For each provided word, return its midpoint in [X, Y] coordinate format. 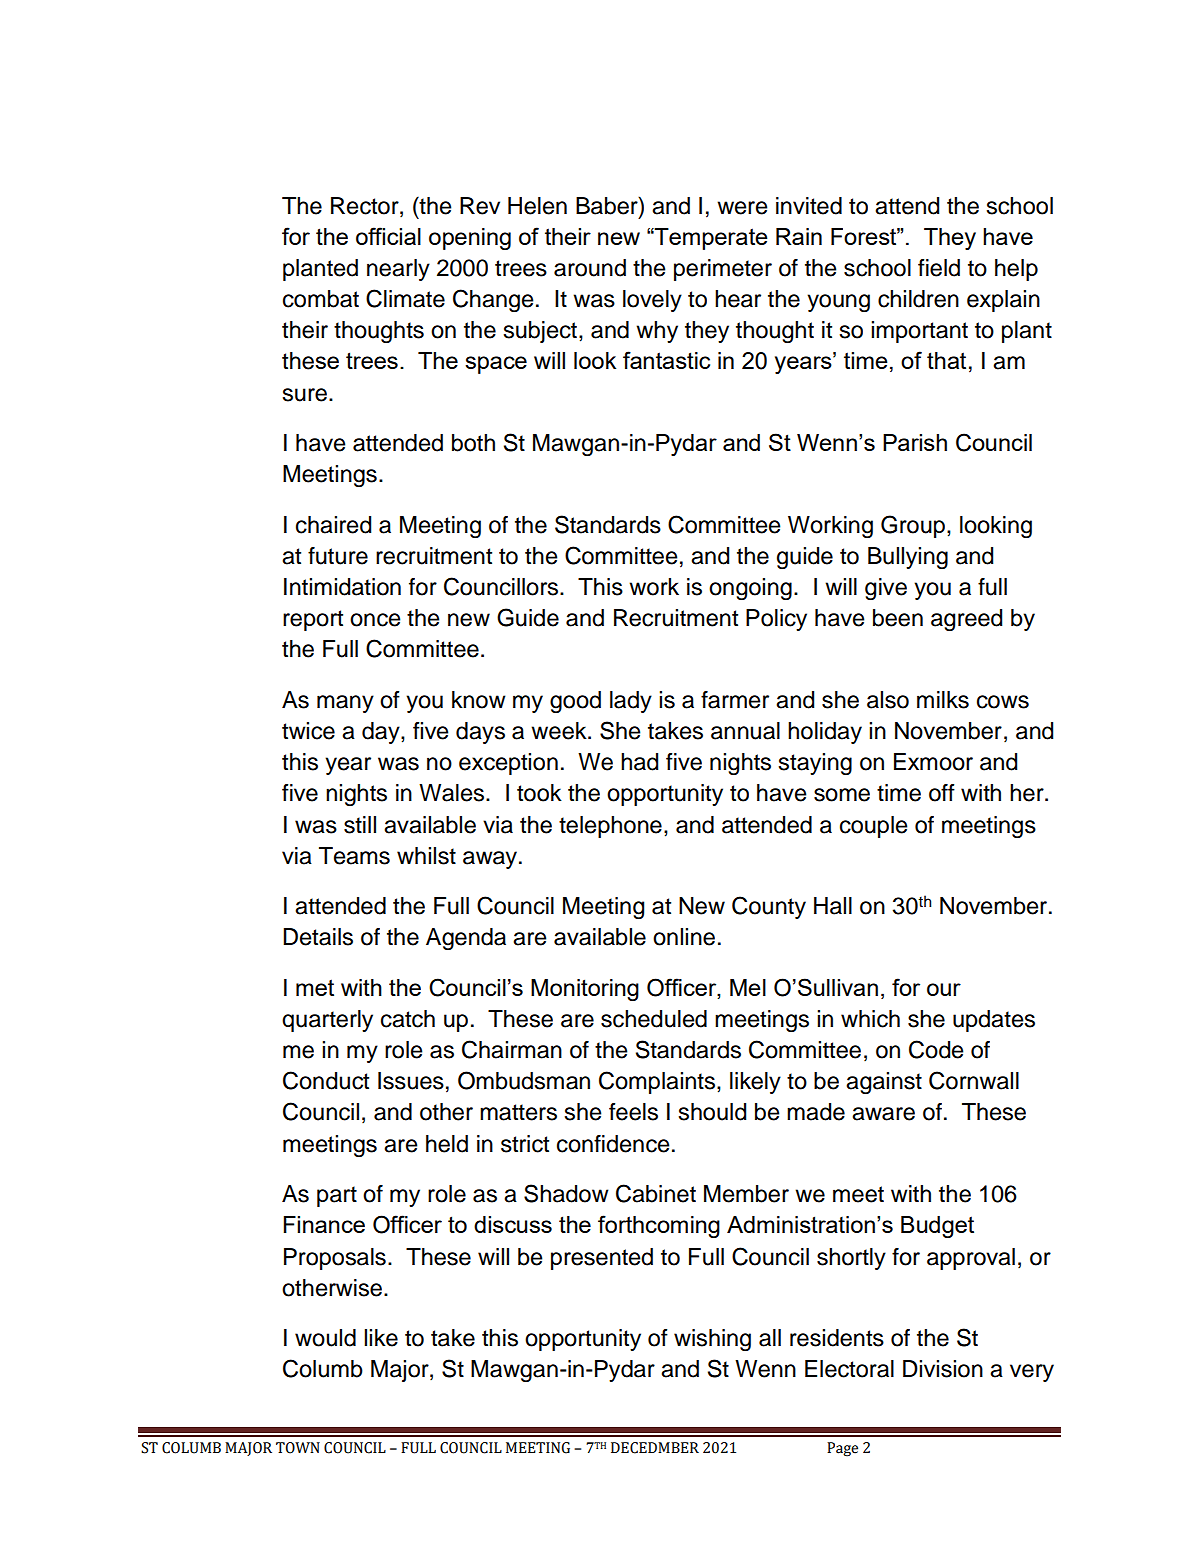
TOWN [298, 1448]
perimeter [723, 270]
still [360, 825]
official [388, 236]
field [939, 268]
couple [873, 827]
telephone [610, 827]
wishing [712, 1340]
